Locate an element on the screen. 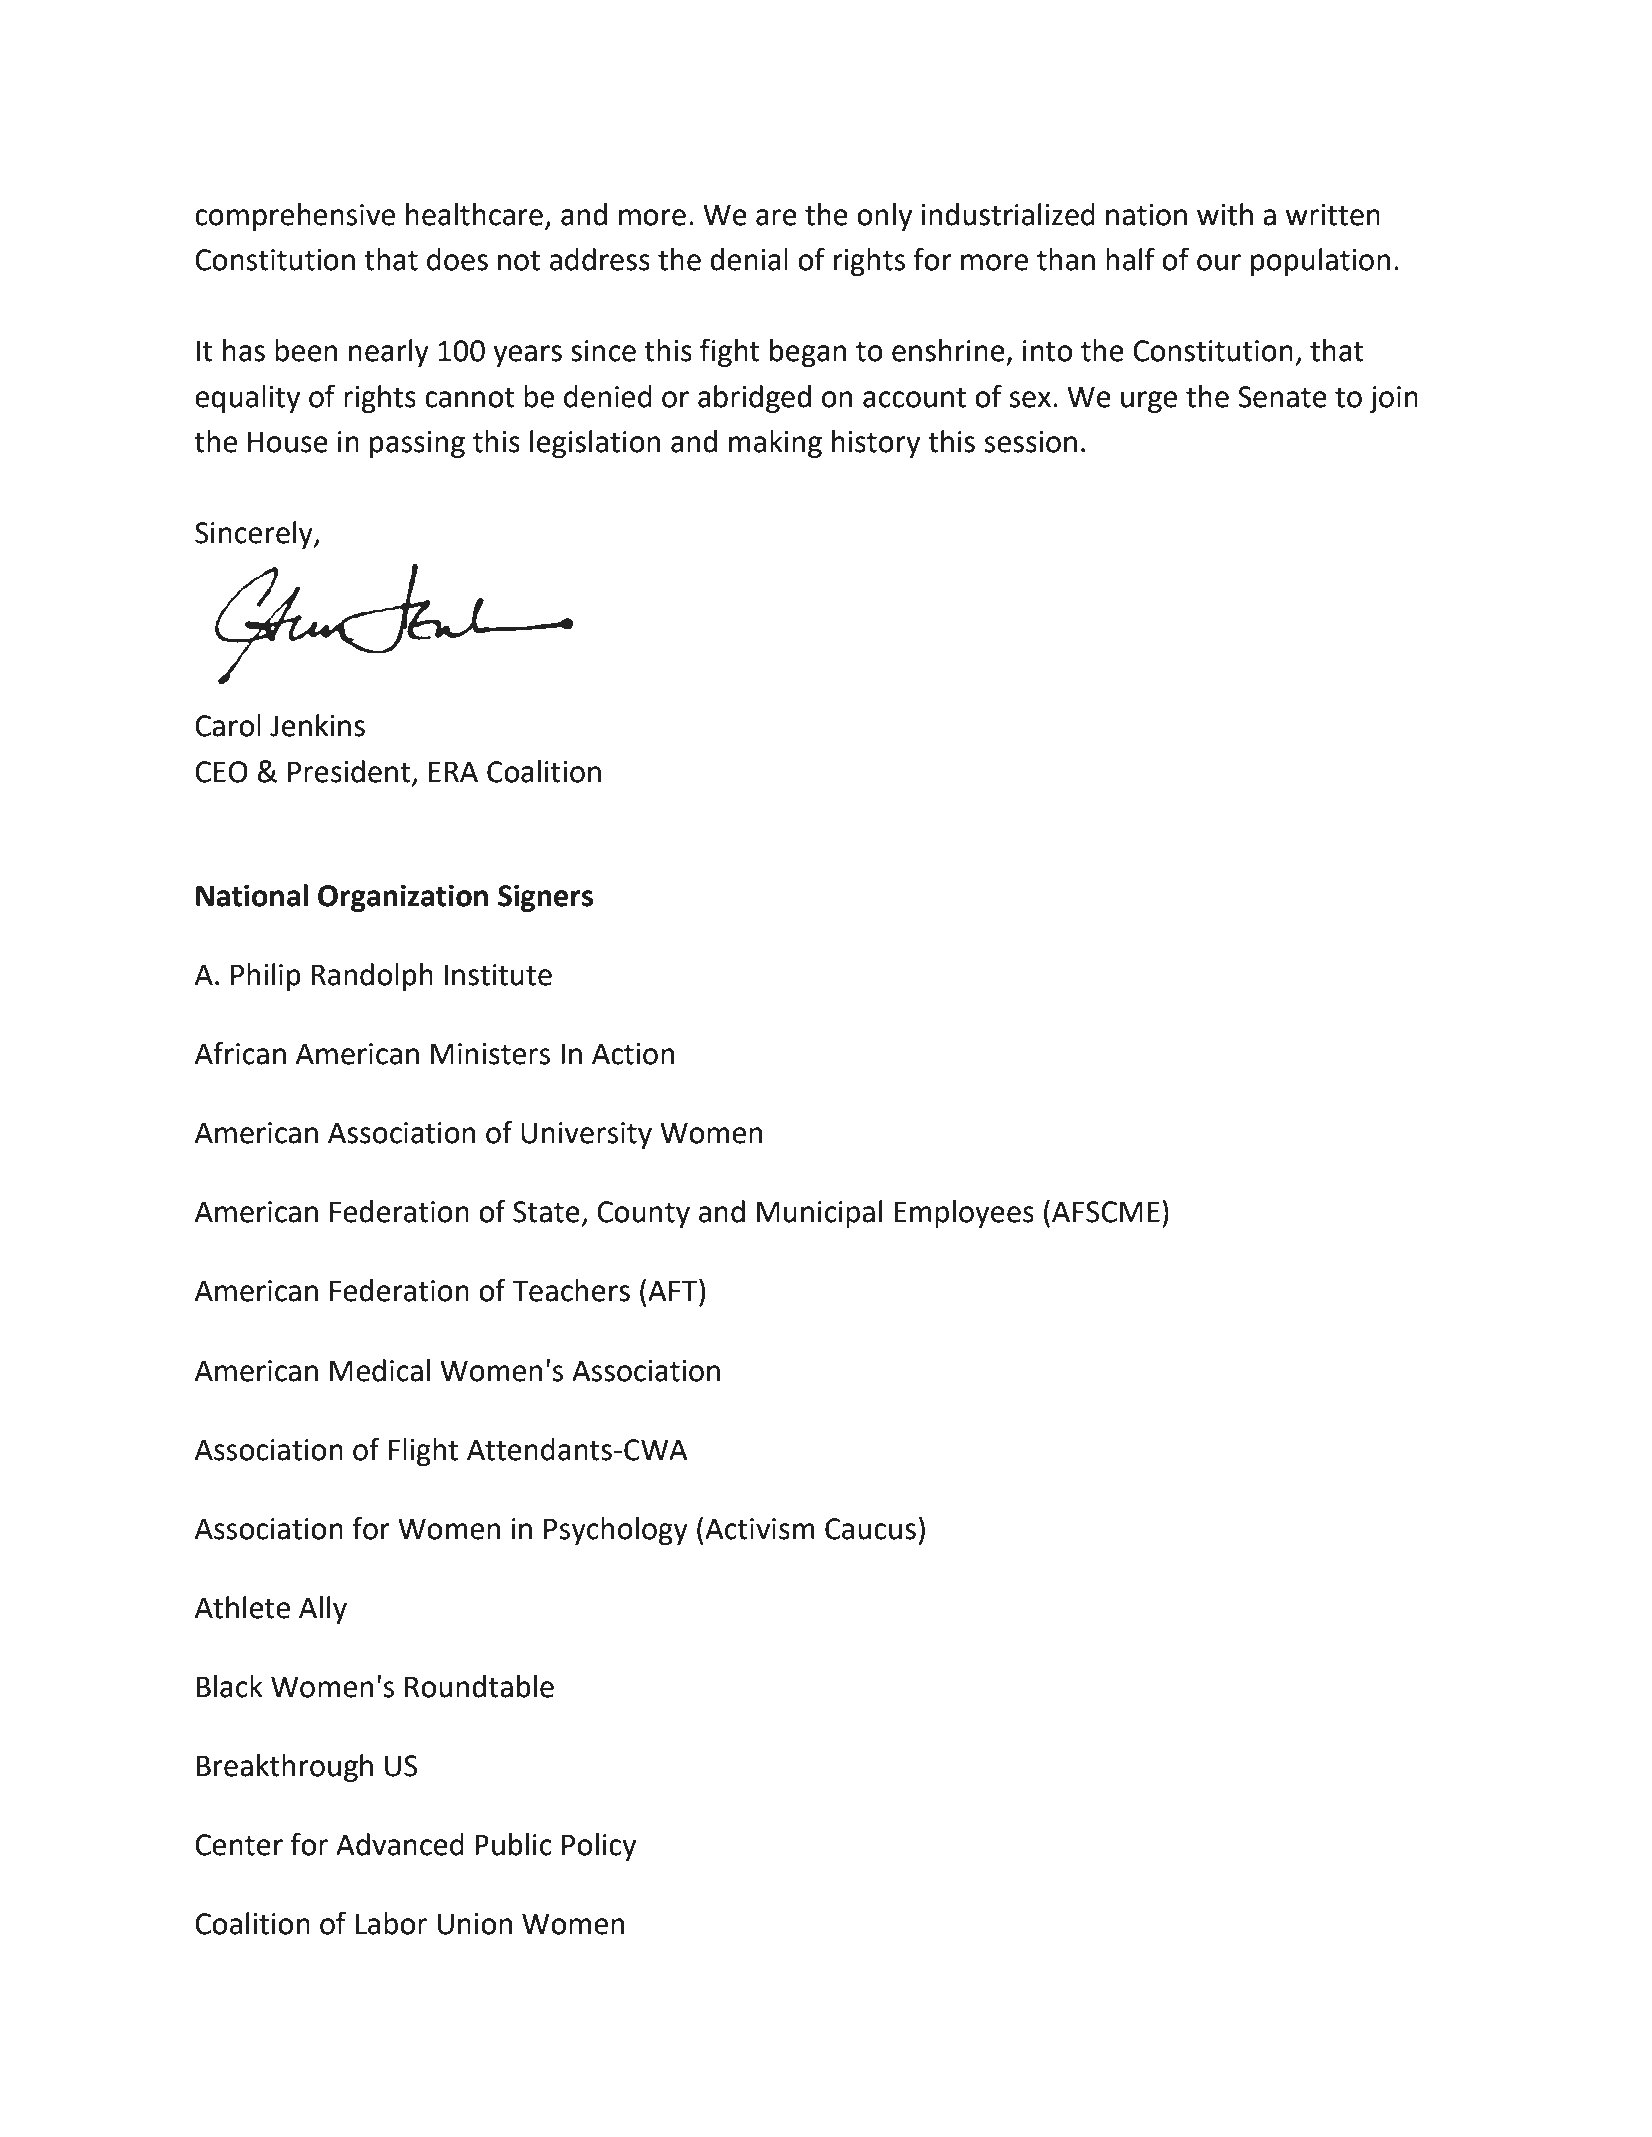 The width and height of the screenshot is (1652, 2137). Advanced is located at coordinates (400, 1844).
